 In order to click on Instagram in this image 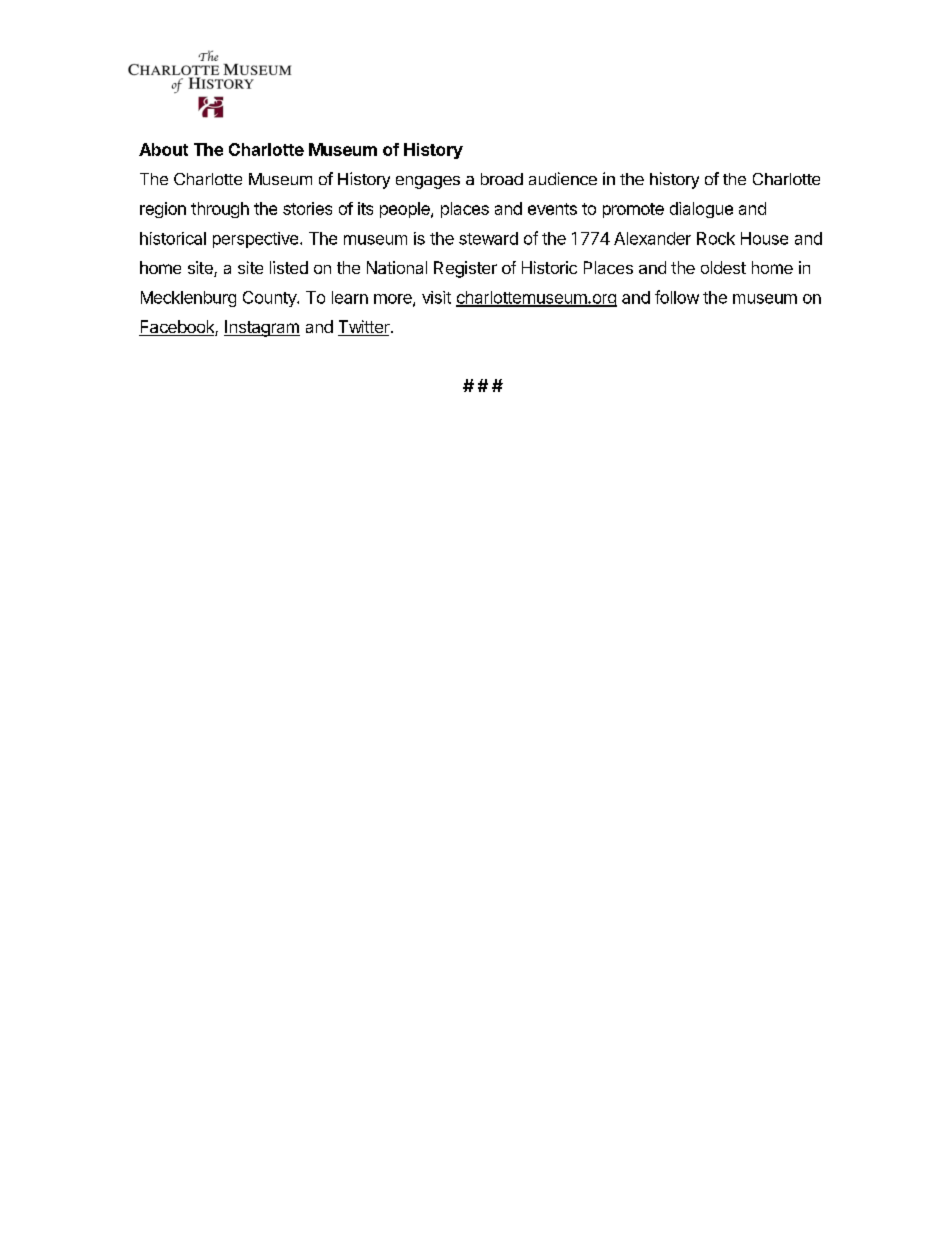, I will do `click(262, 328)`.
